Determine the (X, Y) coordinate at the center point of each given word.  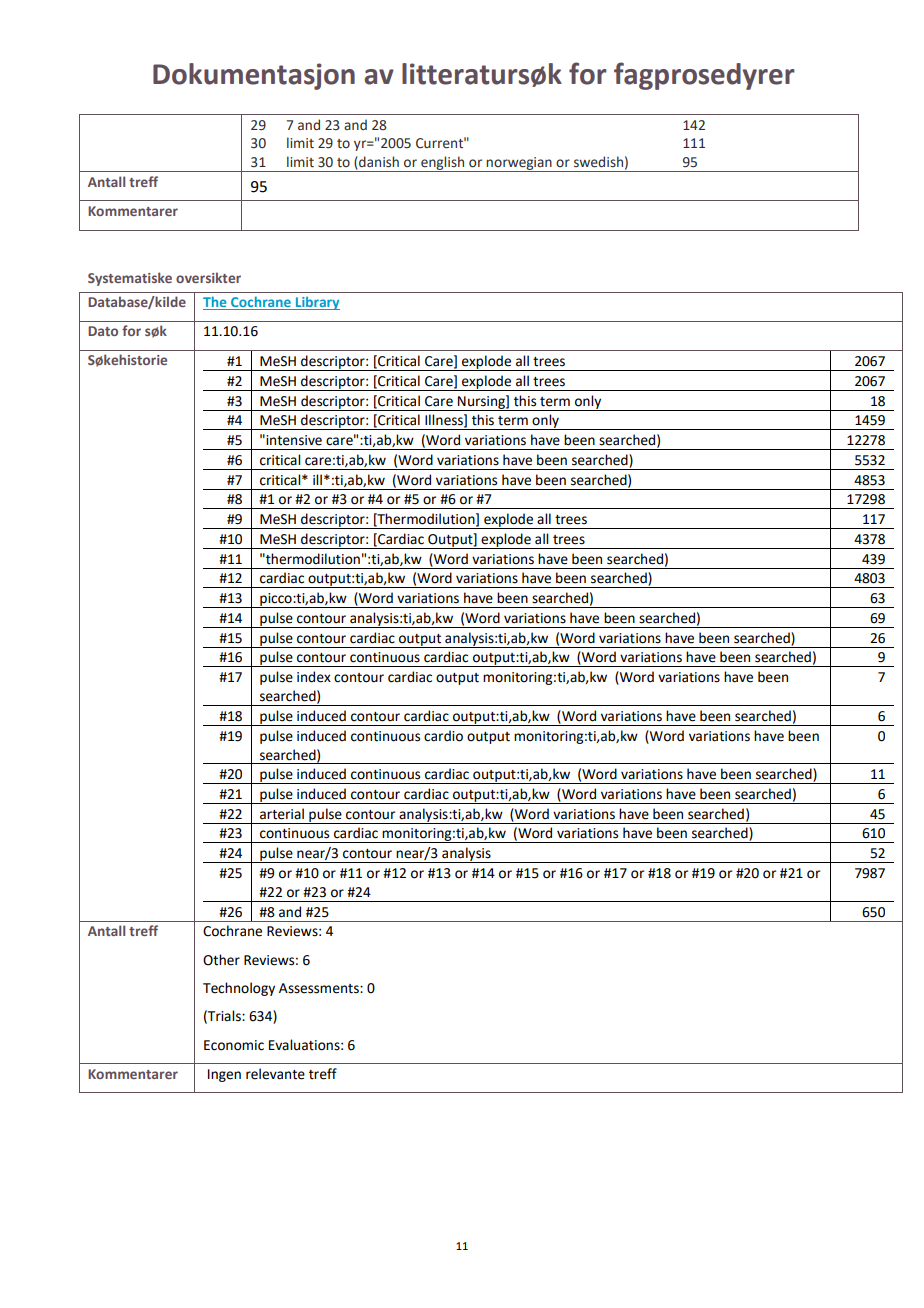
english (442, 164)
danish (378, 163)
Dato (103, 331)
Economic (234, 1045)
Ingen (224, 1075)
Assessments (320, 988)
